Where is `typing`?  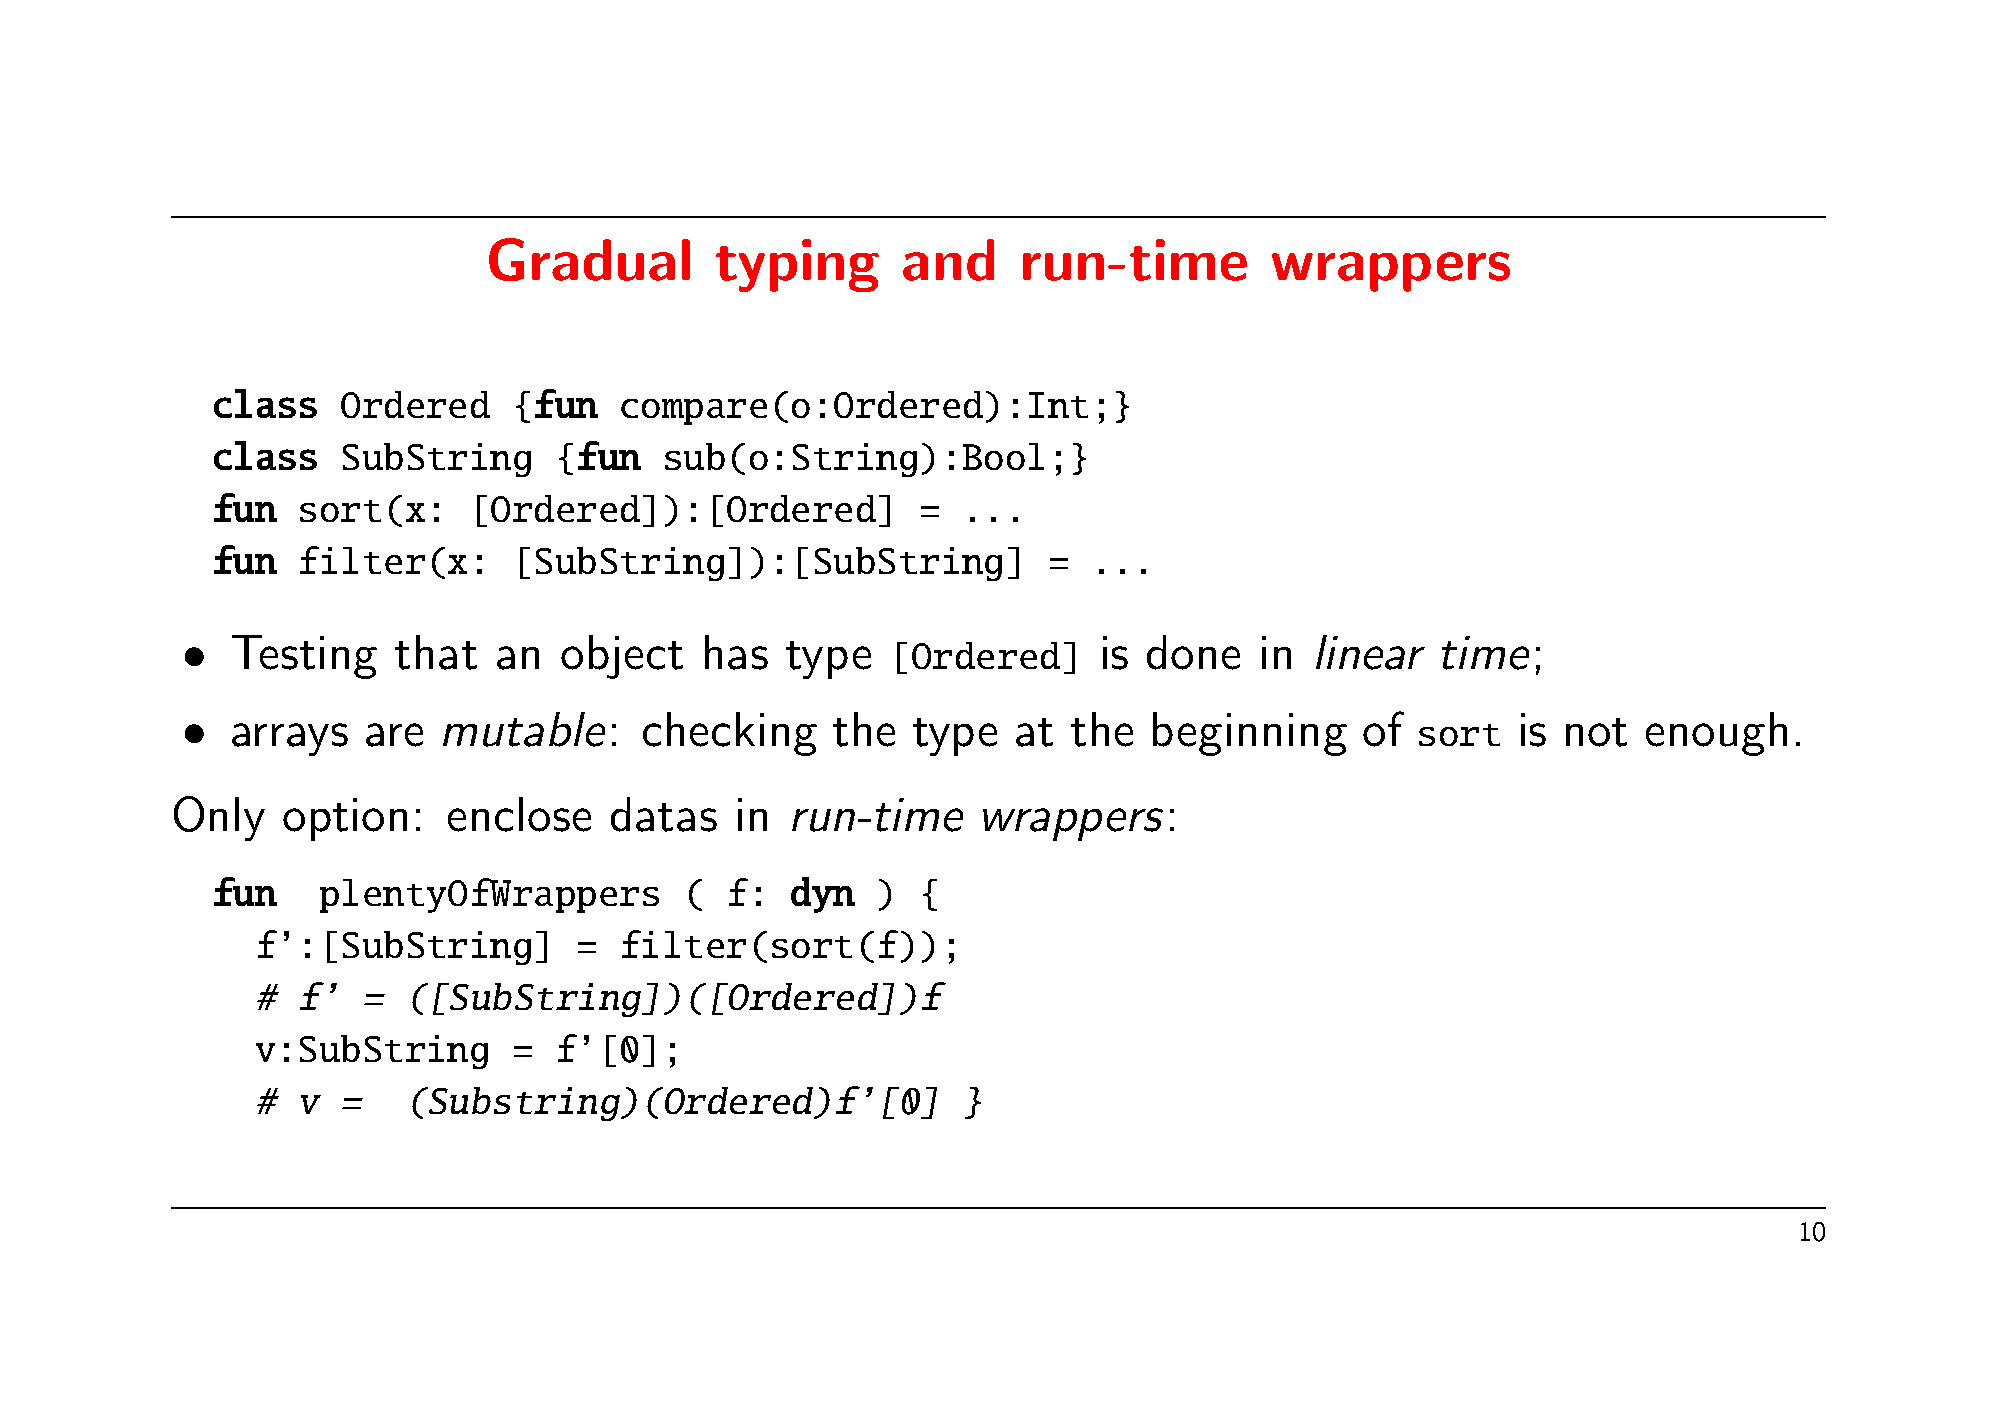
typing is located at coordinates (797, 265).
